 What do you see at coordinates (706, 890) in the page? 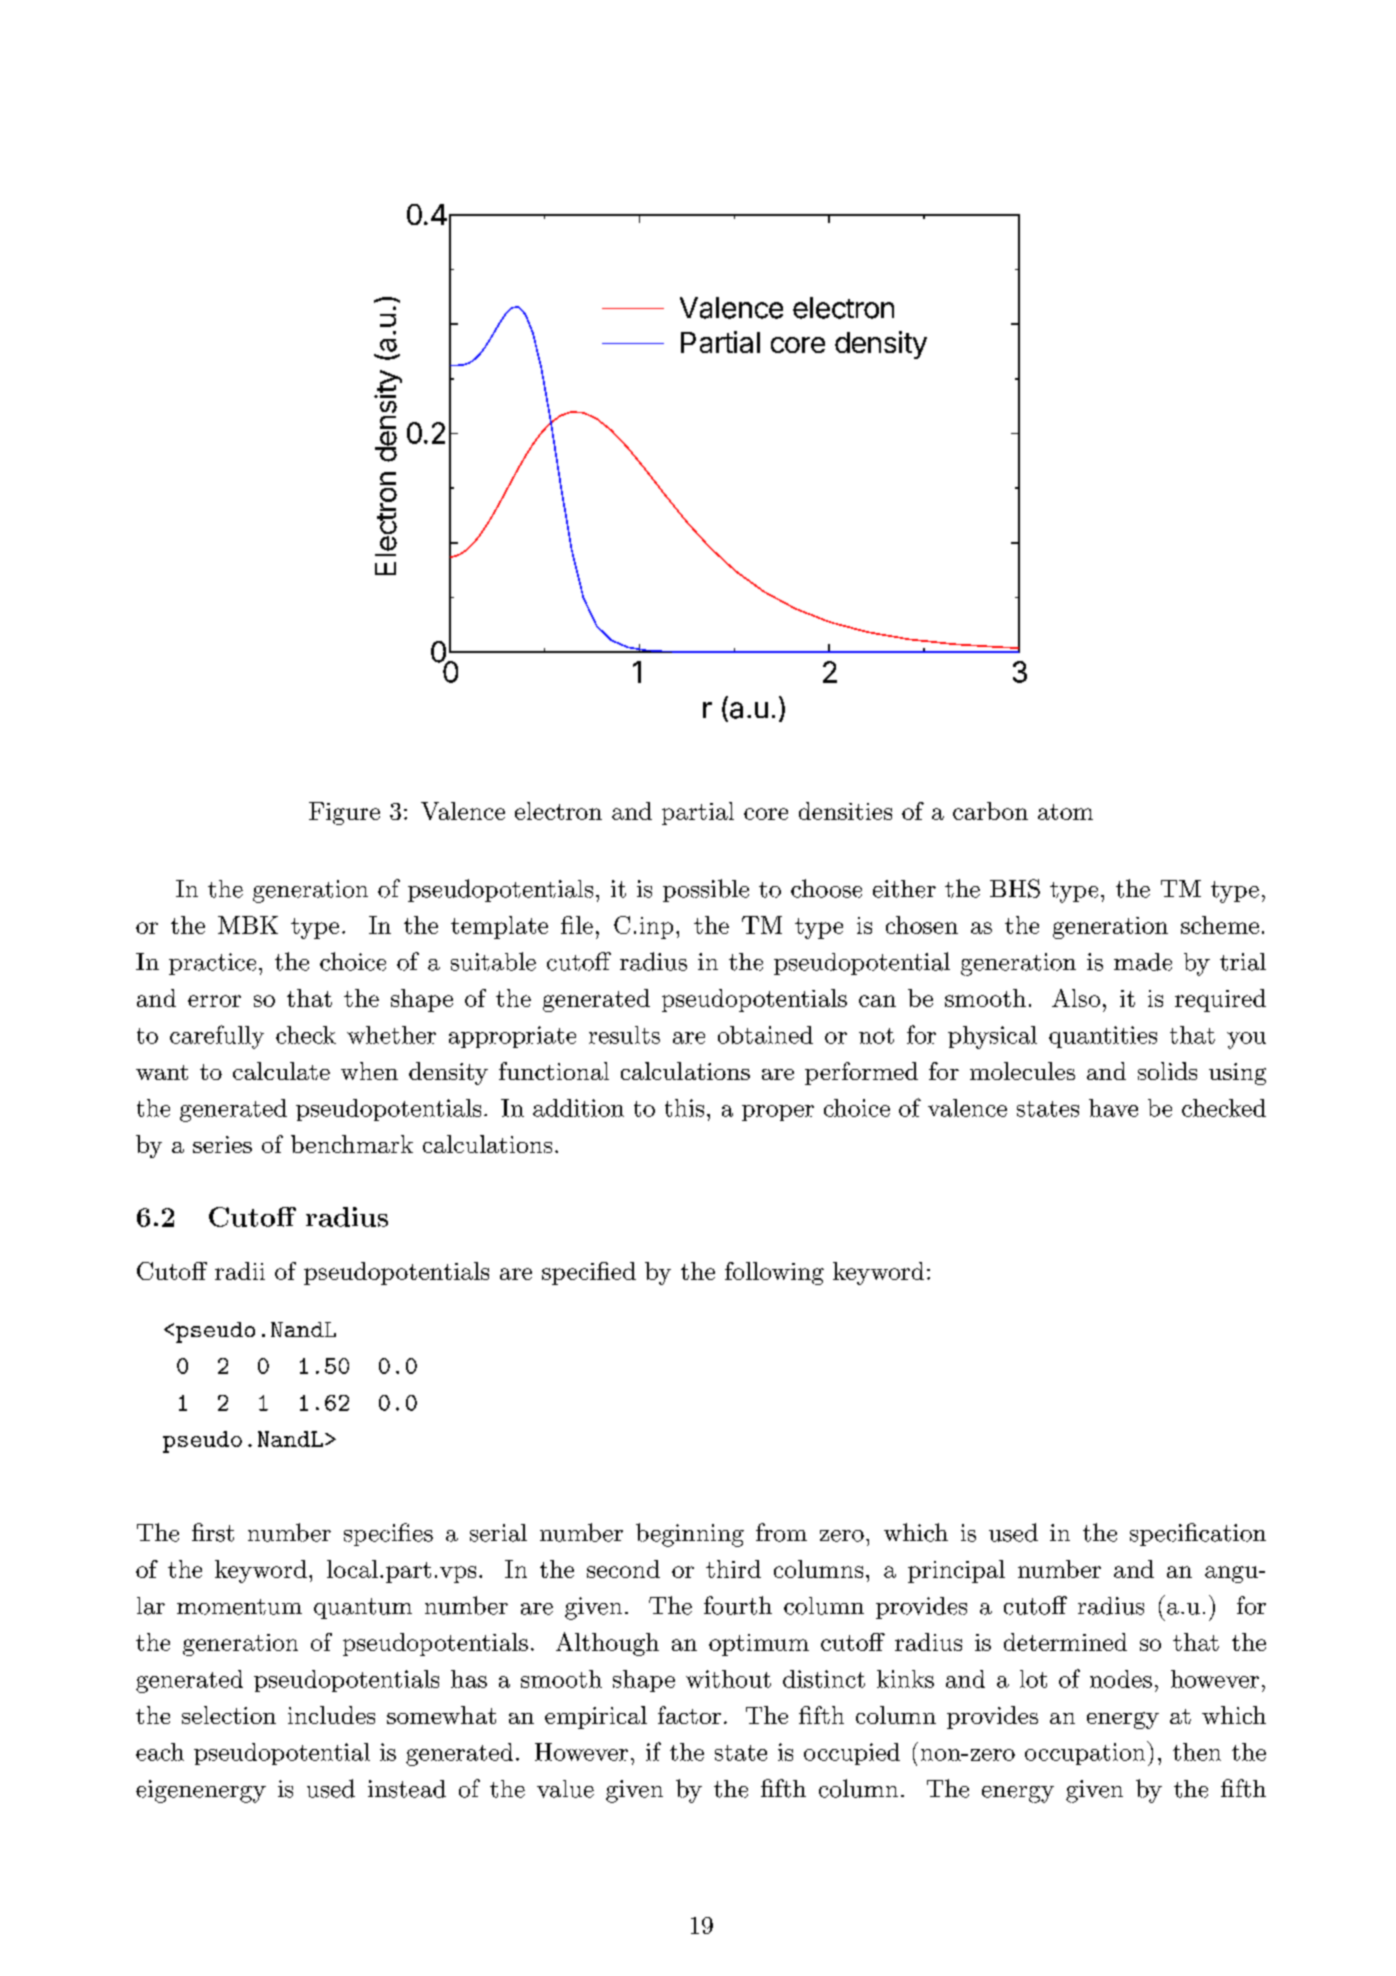
I see `possible` at bounding box center [706, 890].
